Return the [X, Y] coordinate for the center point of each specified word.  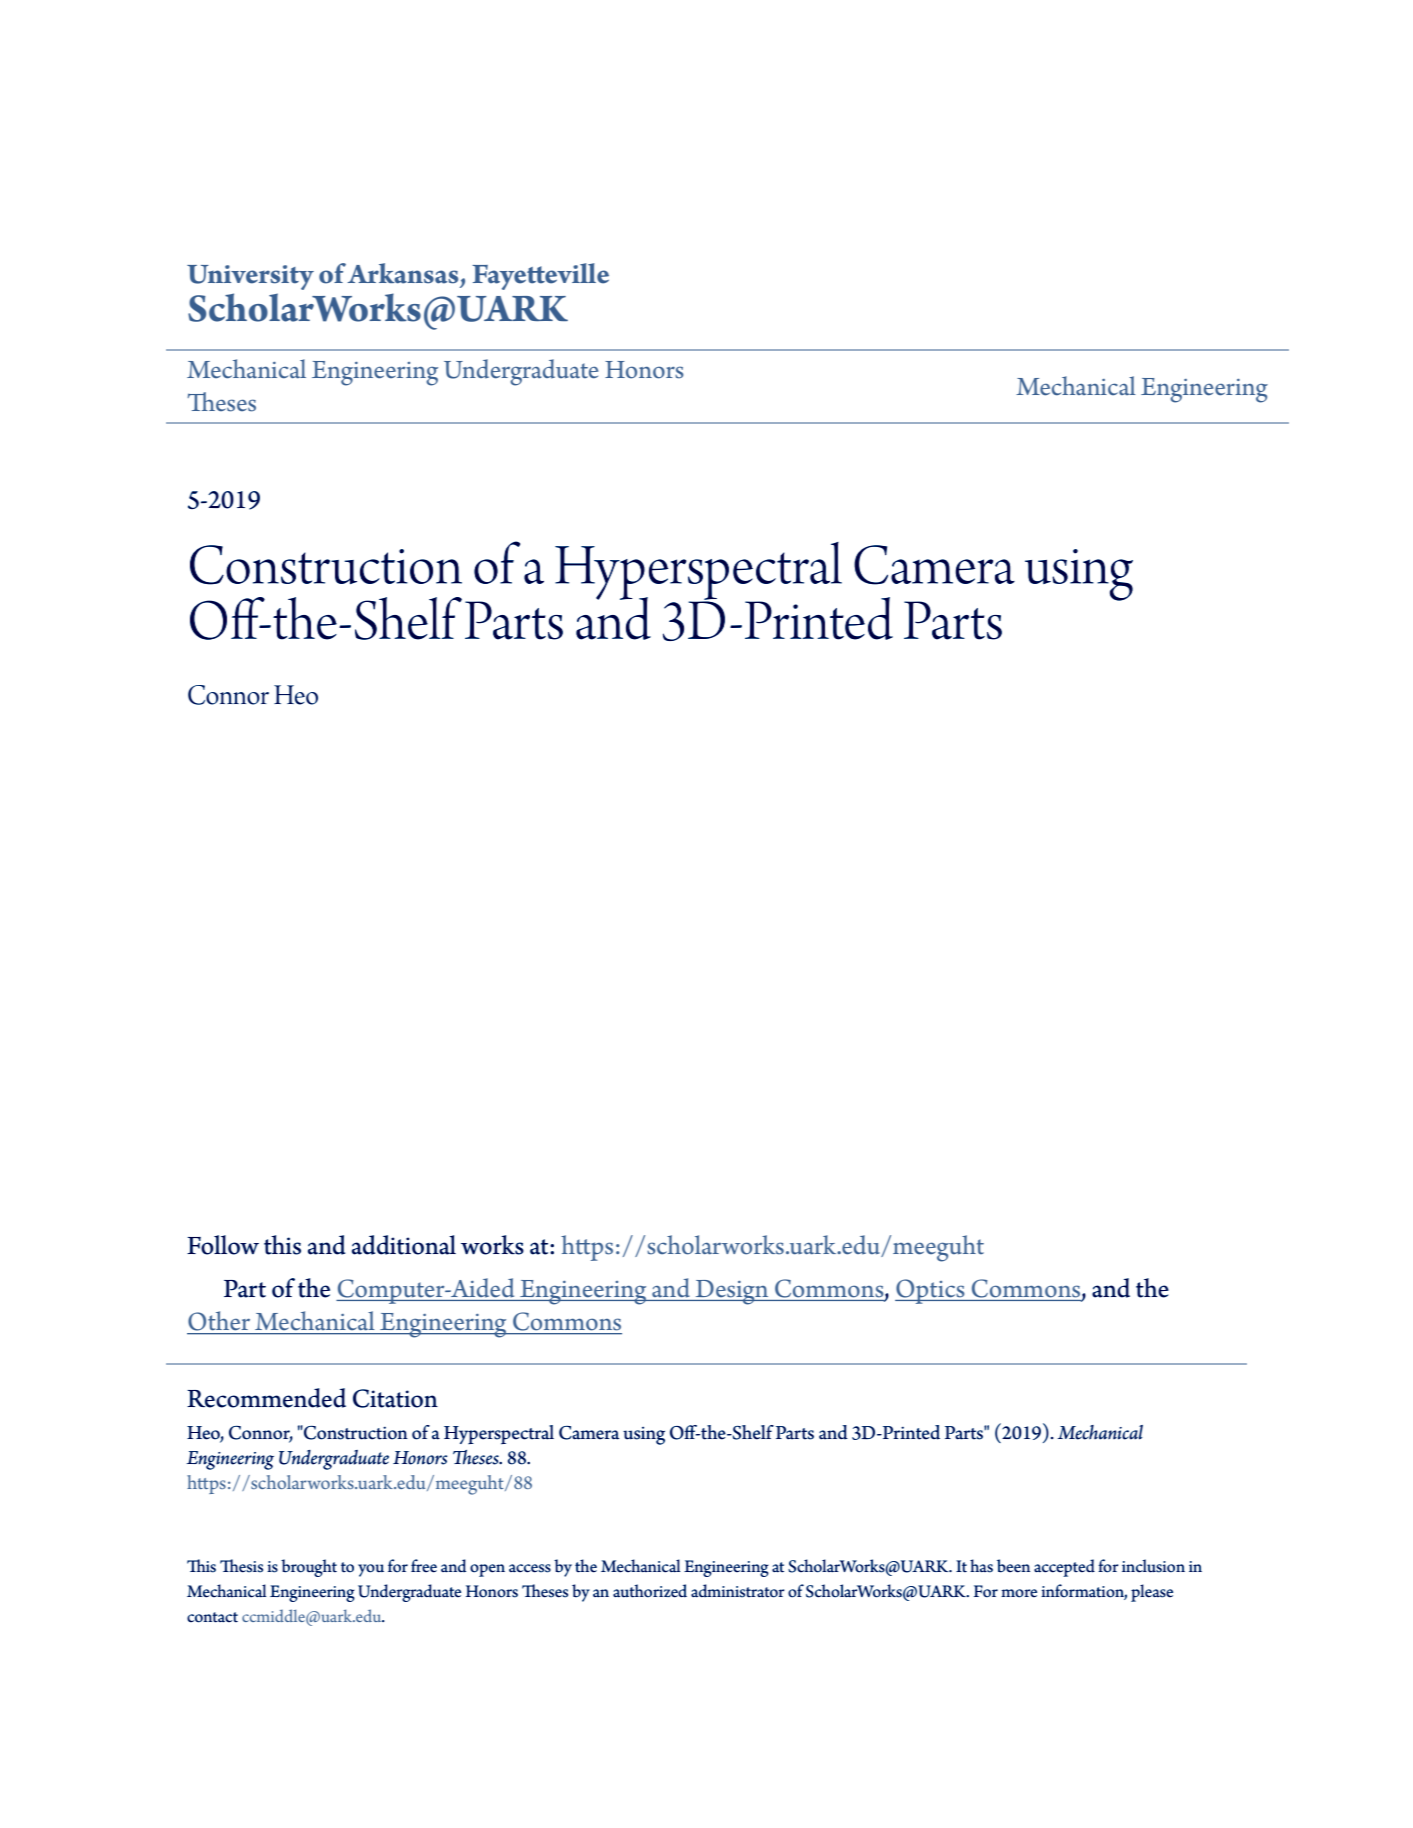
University [250, 277]
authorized [650, 1591]
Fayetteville [540, 276]
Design [732, 1292]
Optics [931, 1291]
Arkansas [402, 273]
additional [404, 1245]
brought [309, 1568]
